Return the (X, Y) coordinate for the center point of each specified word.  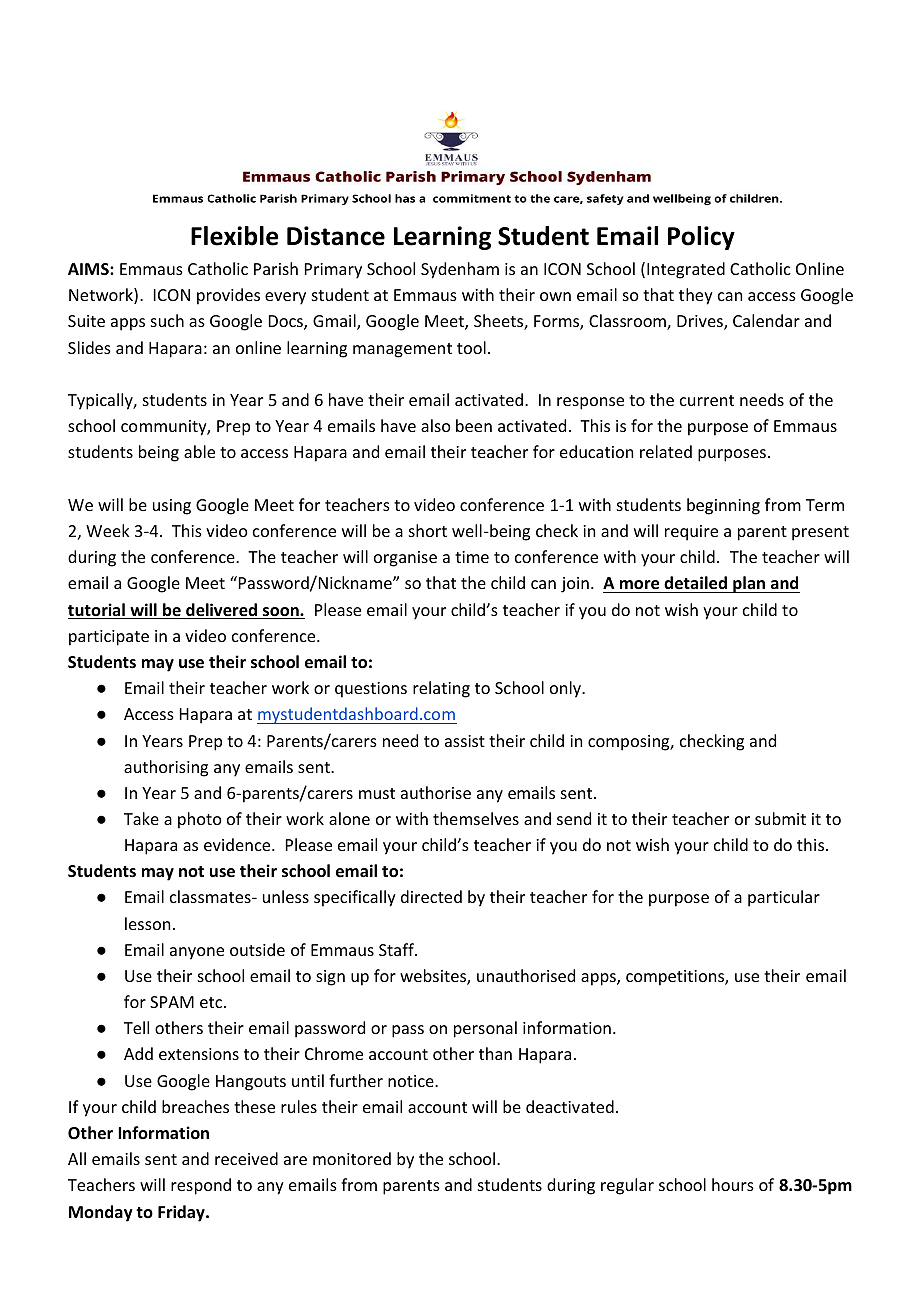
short (428, 530)
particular (784, 898)
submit (780, 818)
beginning (723, 506)
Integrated (686, 270)
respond (201, 1186)
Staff (397, 949)
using (172, 507)
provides (228, 296)
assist (465, 741)
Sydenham (460, 270)
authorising (166, 768)
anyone (197, 953)
